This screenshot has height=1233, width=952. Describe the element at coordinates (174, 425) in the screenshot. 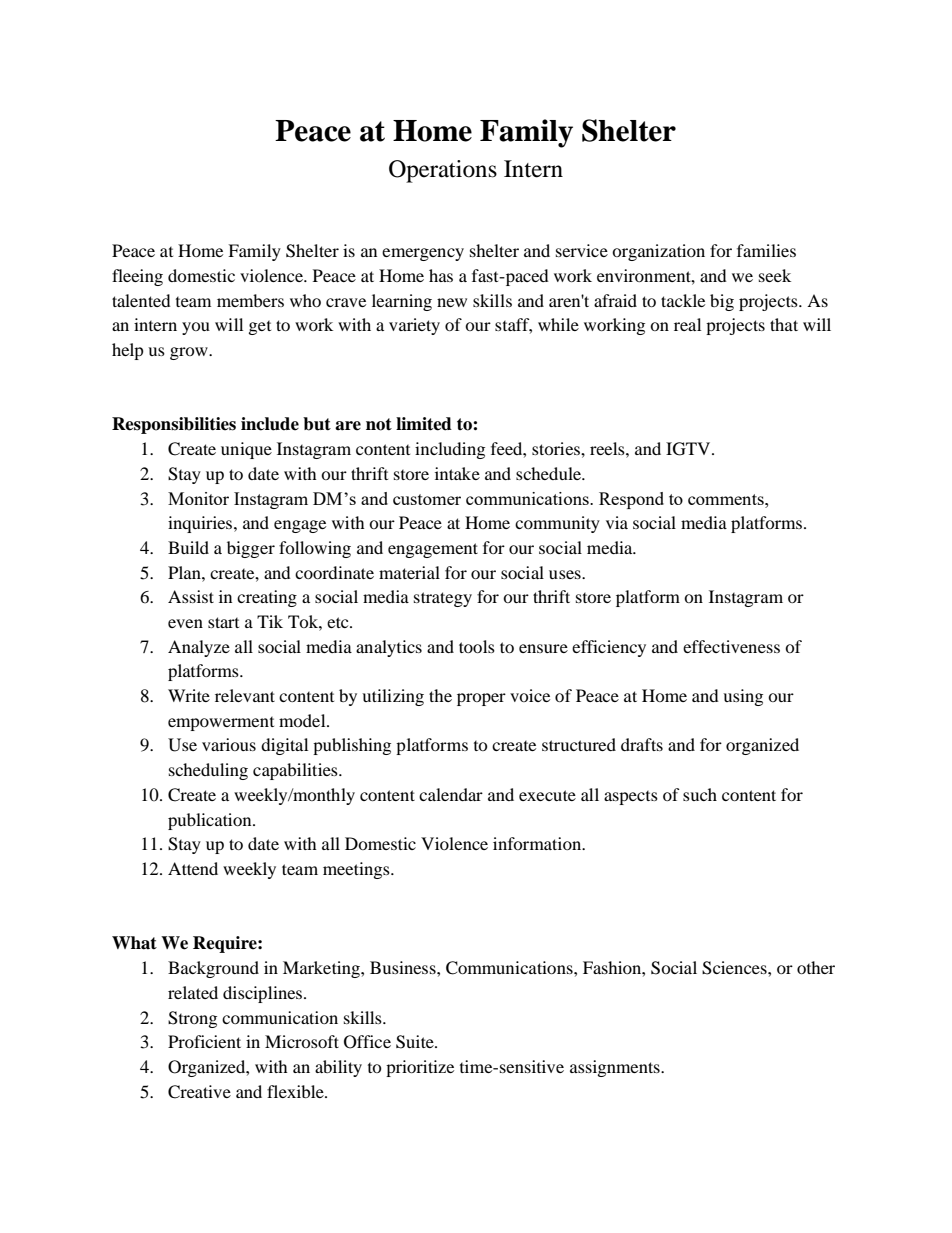

I see `Responsibilities` at that location.
